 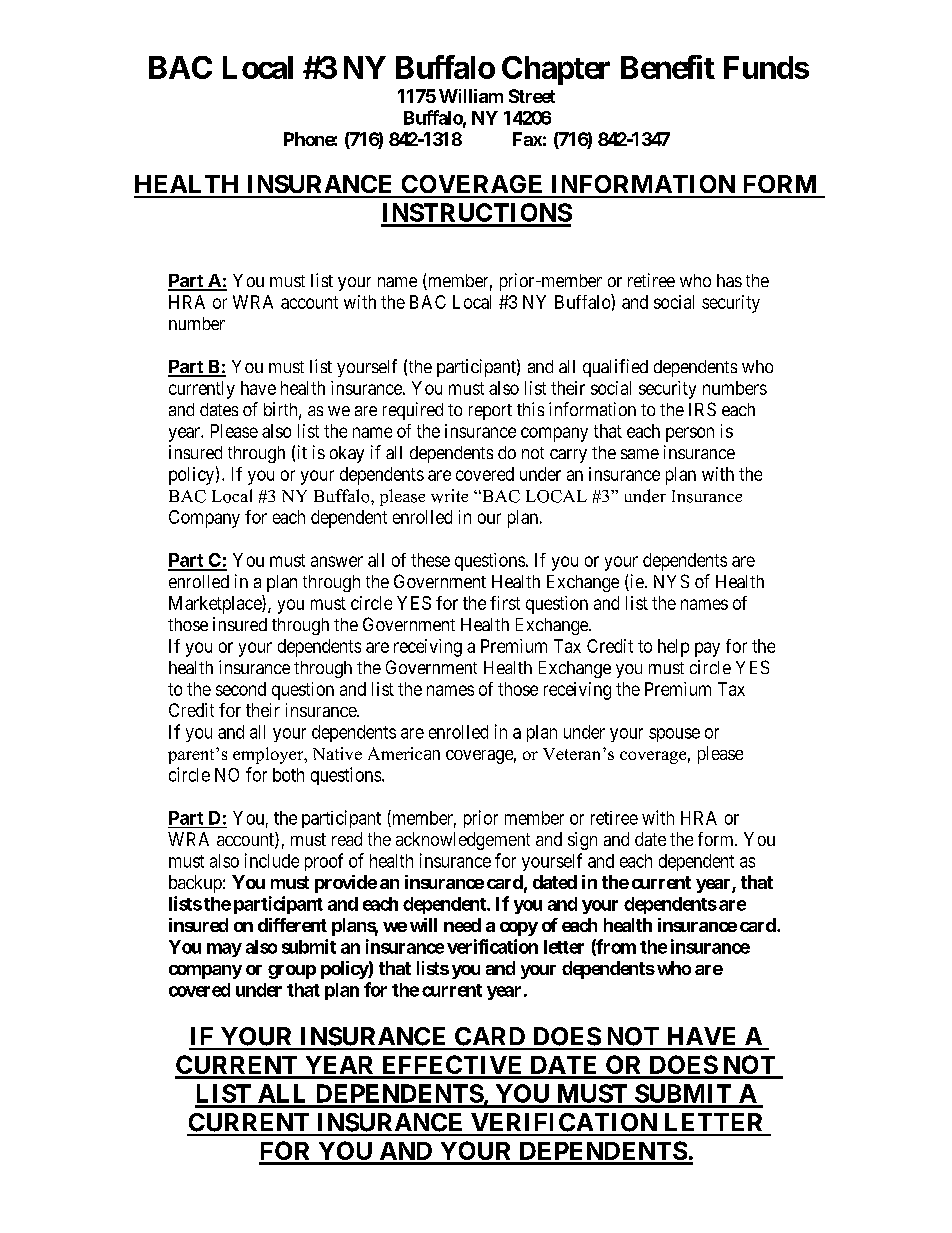 I want to click on answer, so click(x=337, y=561).
